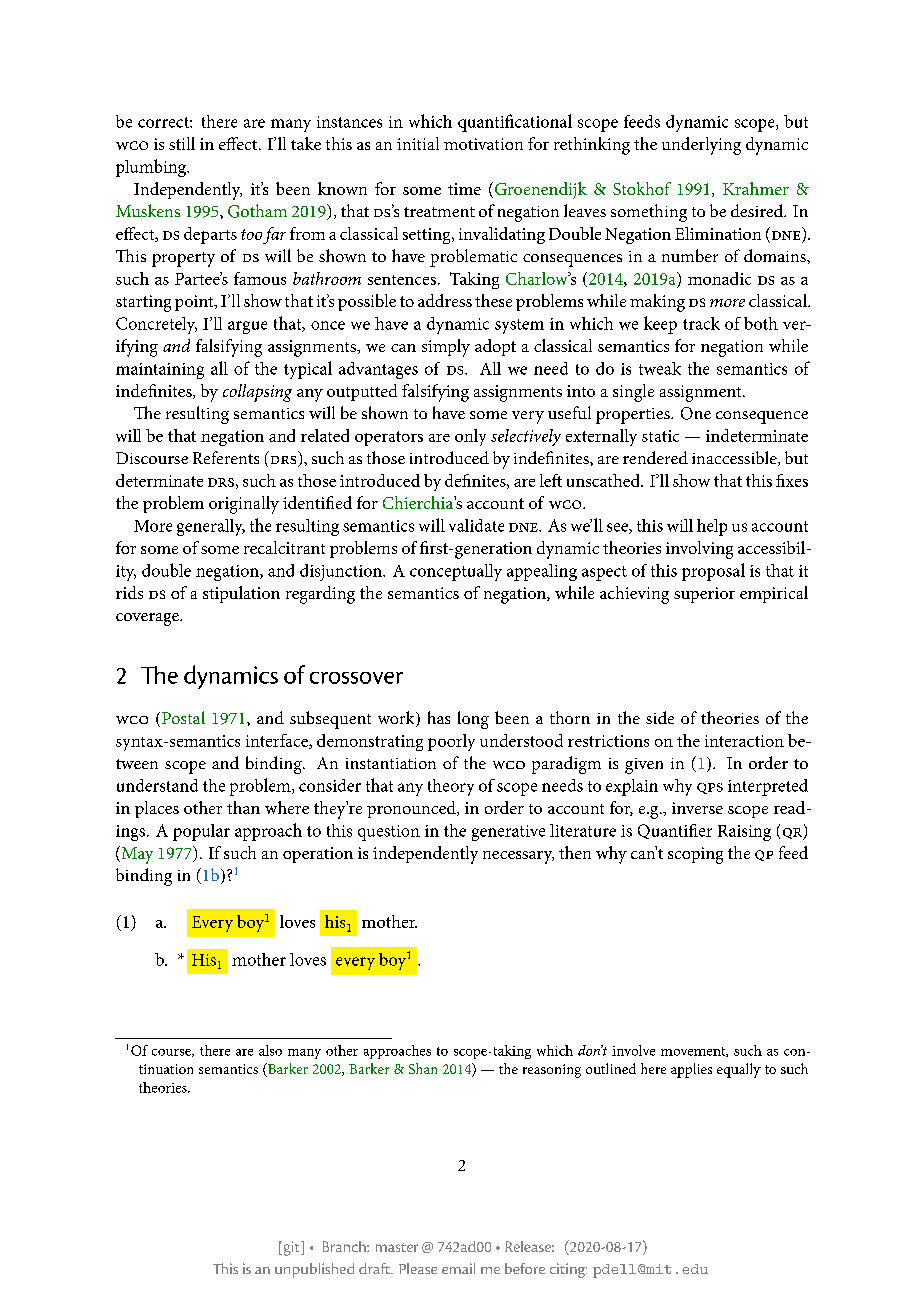  I want to click on help, so click(712, 527).
